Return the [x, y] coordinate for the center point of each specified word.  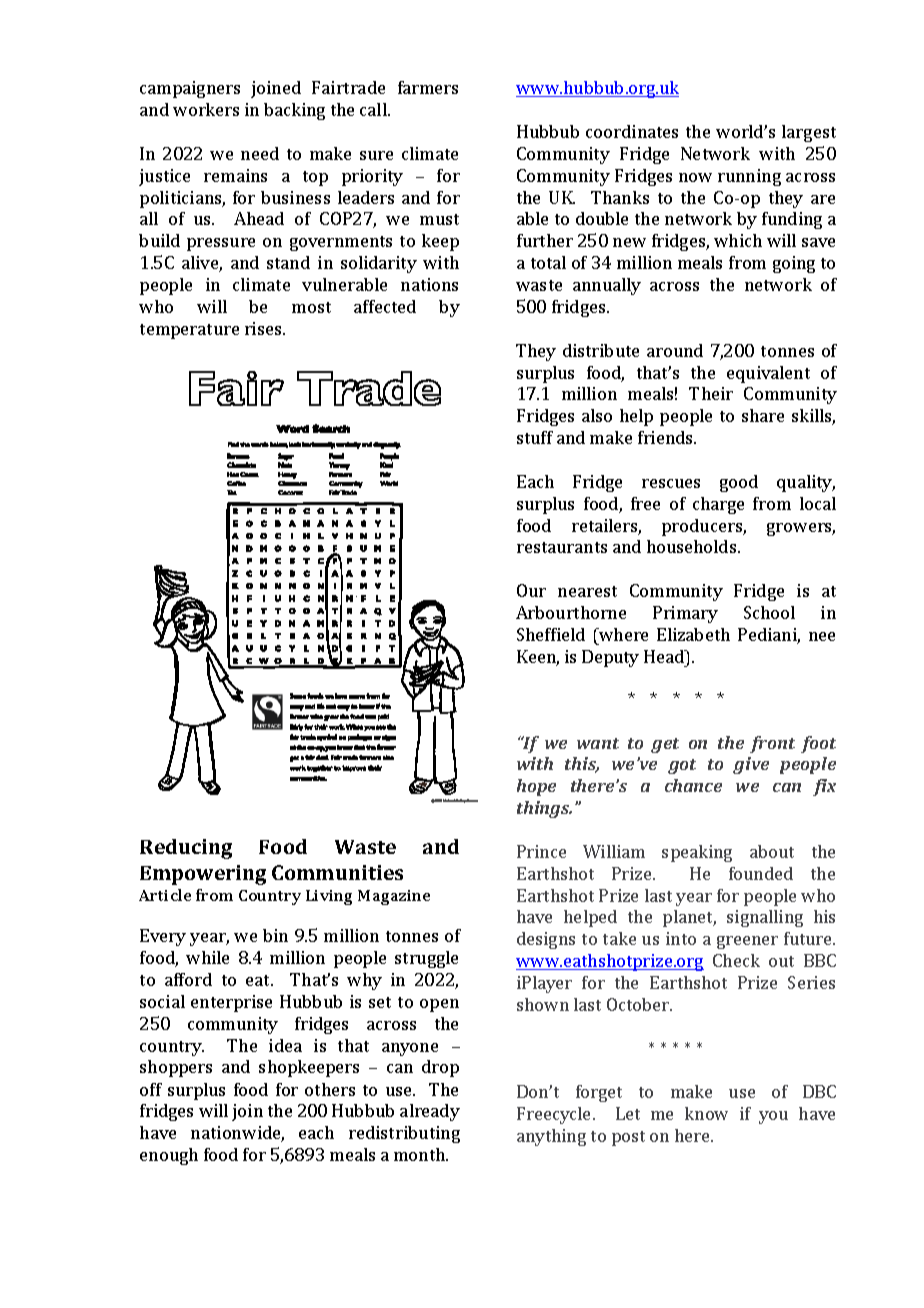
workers [206, 109]
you [773, 1117]
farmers [428, 87]
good [739, 483]
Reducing [186, 849]
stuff [535, 437]
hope [536, 787]
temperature [189, 331]
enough [169, 1156]
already [430, 1112]
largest [809, 133]
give [751, 765]
